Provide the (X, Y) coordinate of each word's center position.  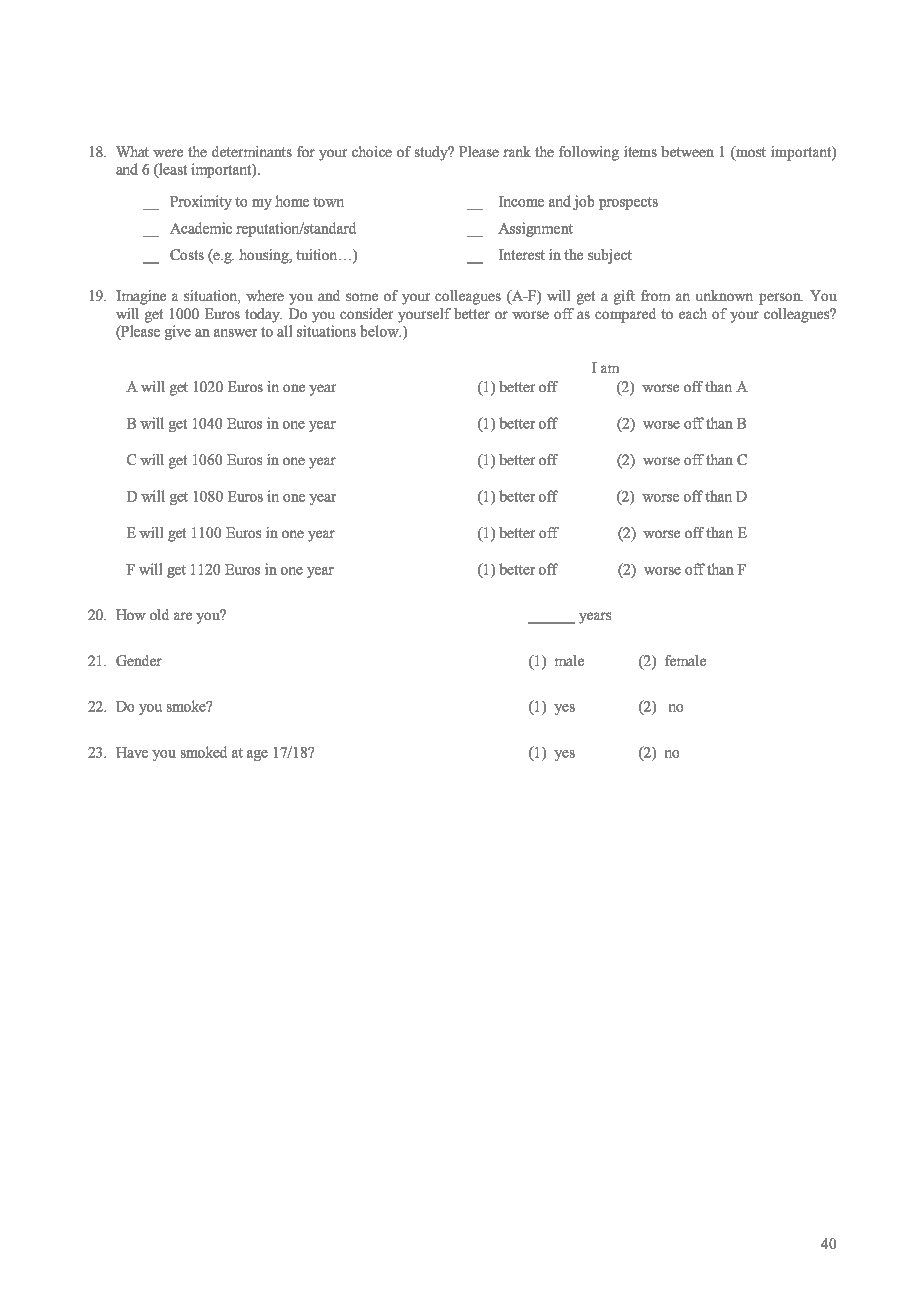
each (693, 313)
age (257, 755)
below (380, 331)
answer (235, 333)
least (172, 170)
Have (132, 752)
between (687, 151)
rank (517, 151)
